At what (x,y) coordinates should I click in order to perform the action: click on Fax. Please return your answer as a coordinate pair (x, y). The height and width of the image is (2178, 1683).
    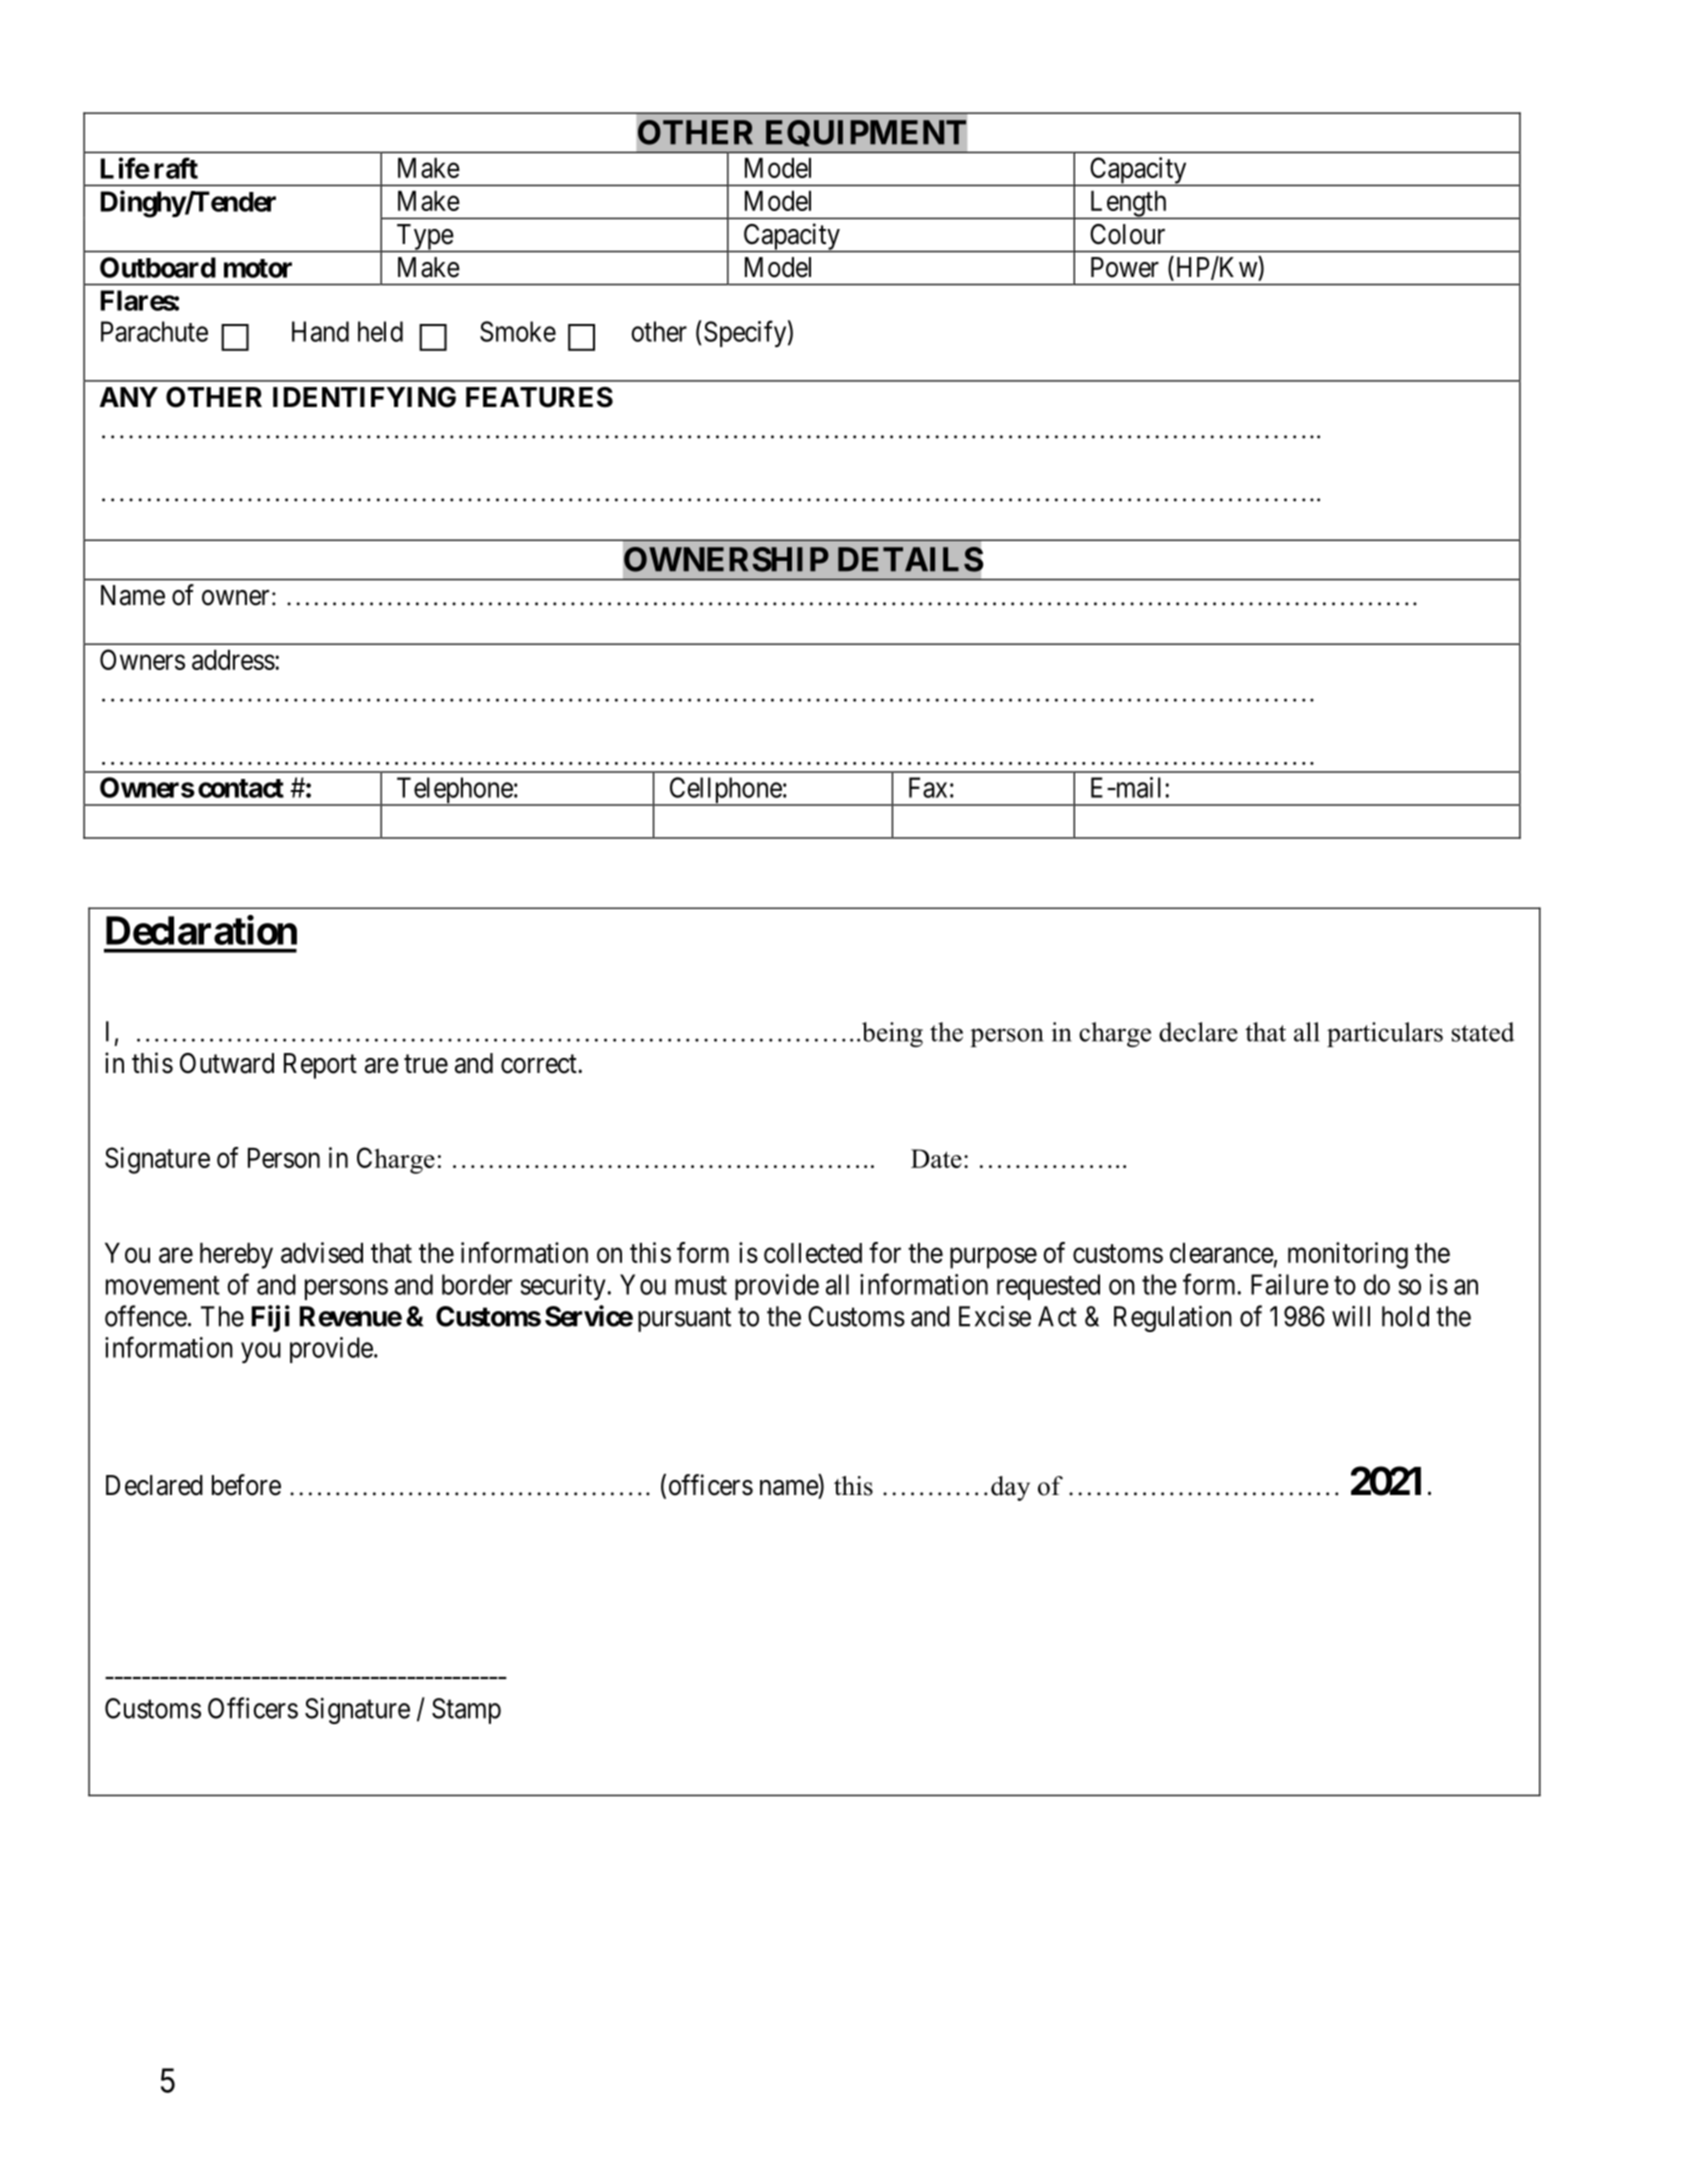
    Looking at the image, I should click on (928, 787).
